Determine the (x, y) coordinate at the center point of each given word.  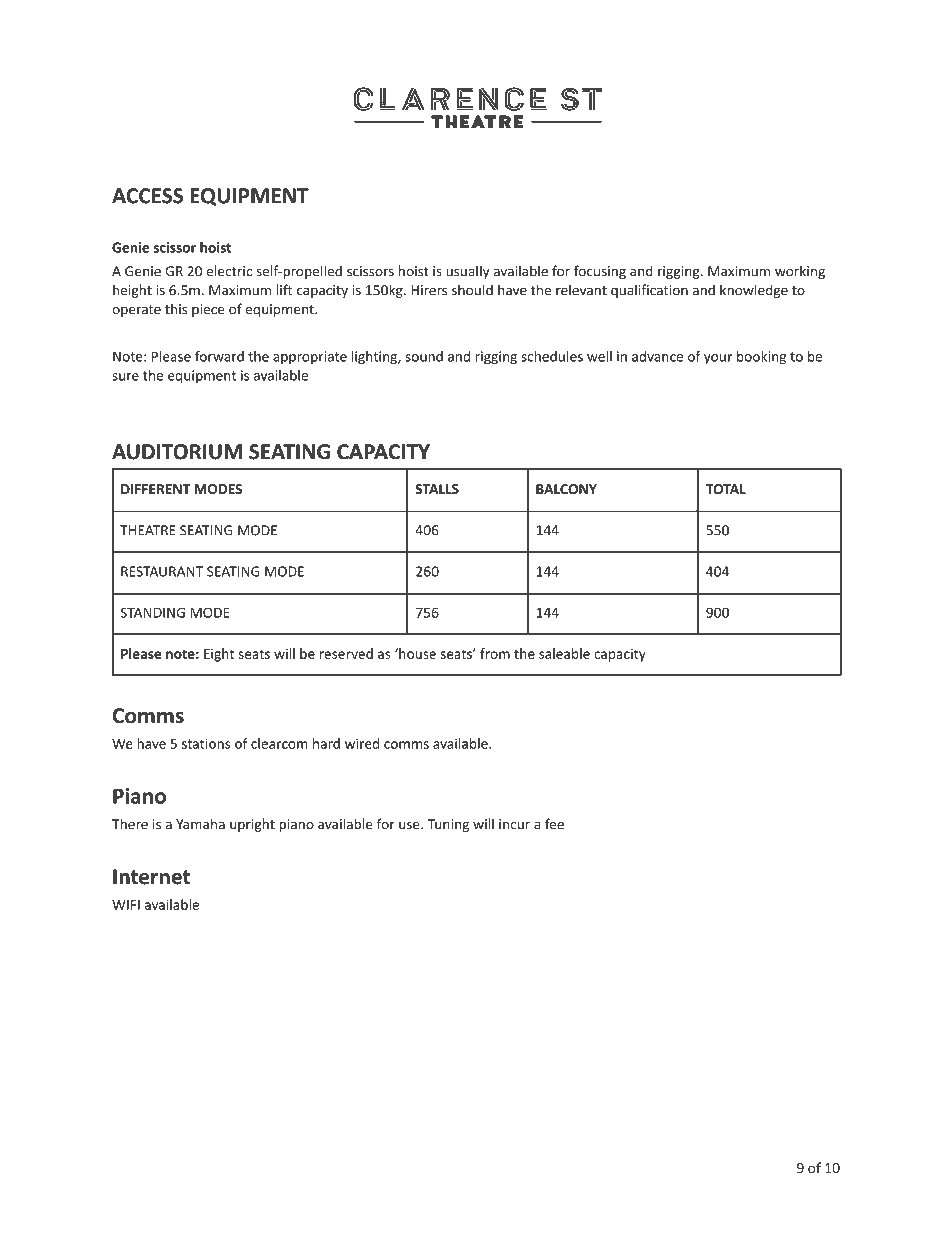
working (800, 272)
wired (362, 743)
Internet (151, 877)
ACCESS (147, 196)
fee (554, 824)
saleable (564, 653)
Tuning (448, 825)
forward (219, 356)
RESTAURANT (162, 571)
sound (424, 356)
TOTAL (726, 489)
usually (468, 272)
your (718, 359)
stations (206, 743)
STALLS (437, 489)
